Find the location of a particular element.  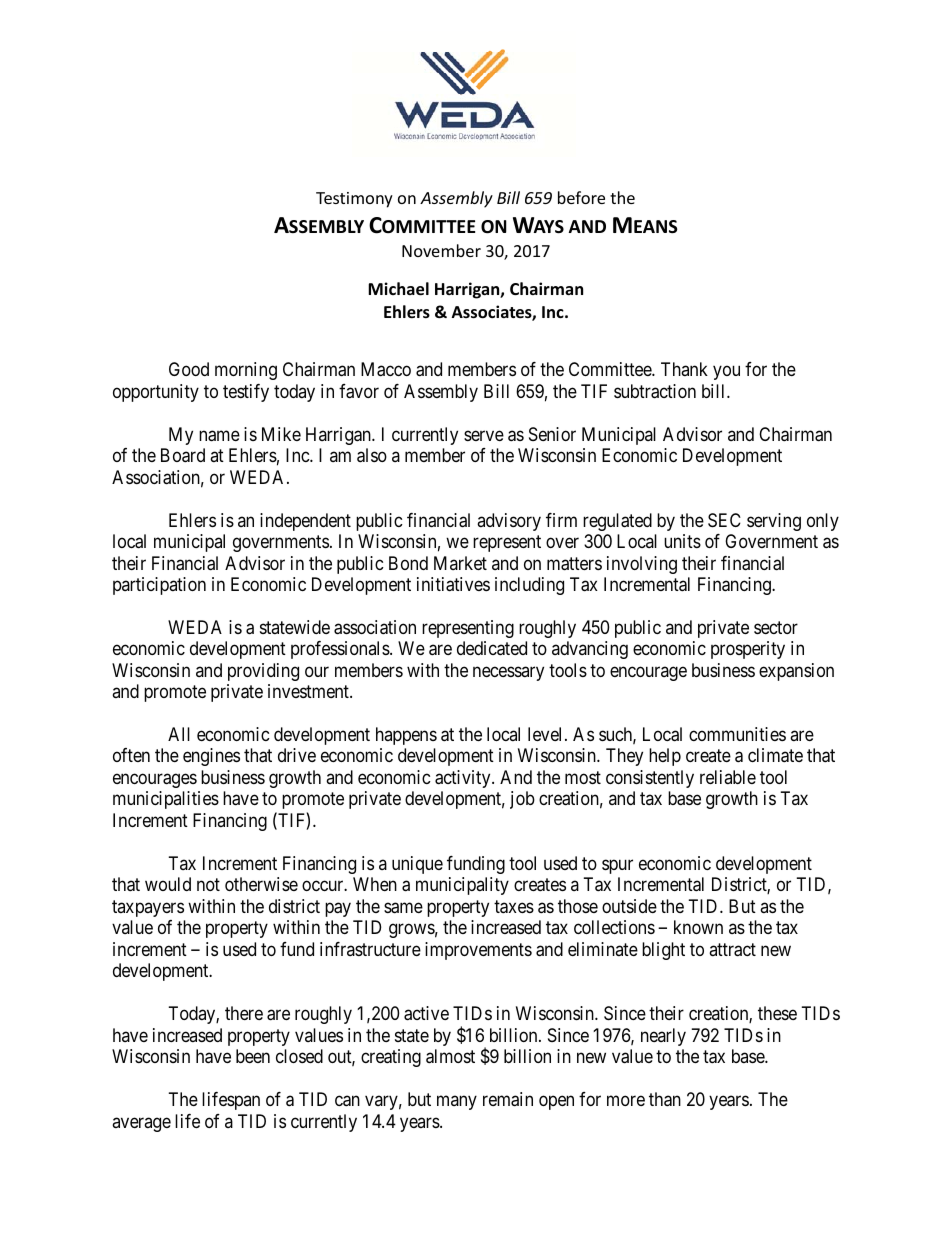

been is located at coordinates (253, 1056).
